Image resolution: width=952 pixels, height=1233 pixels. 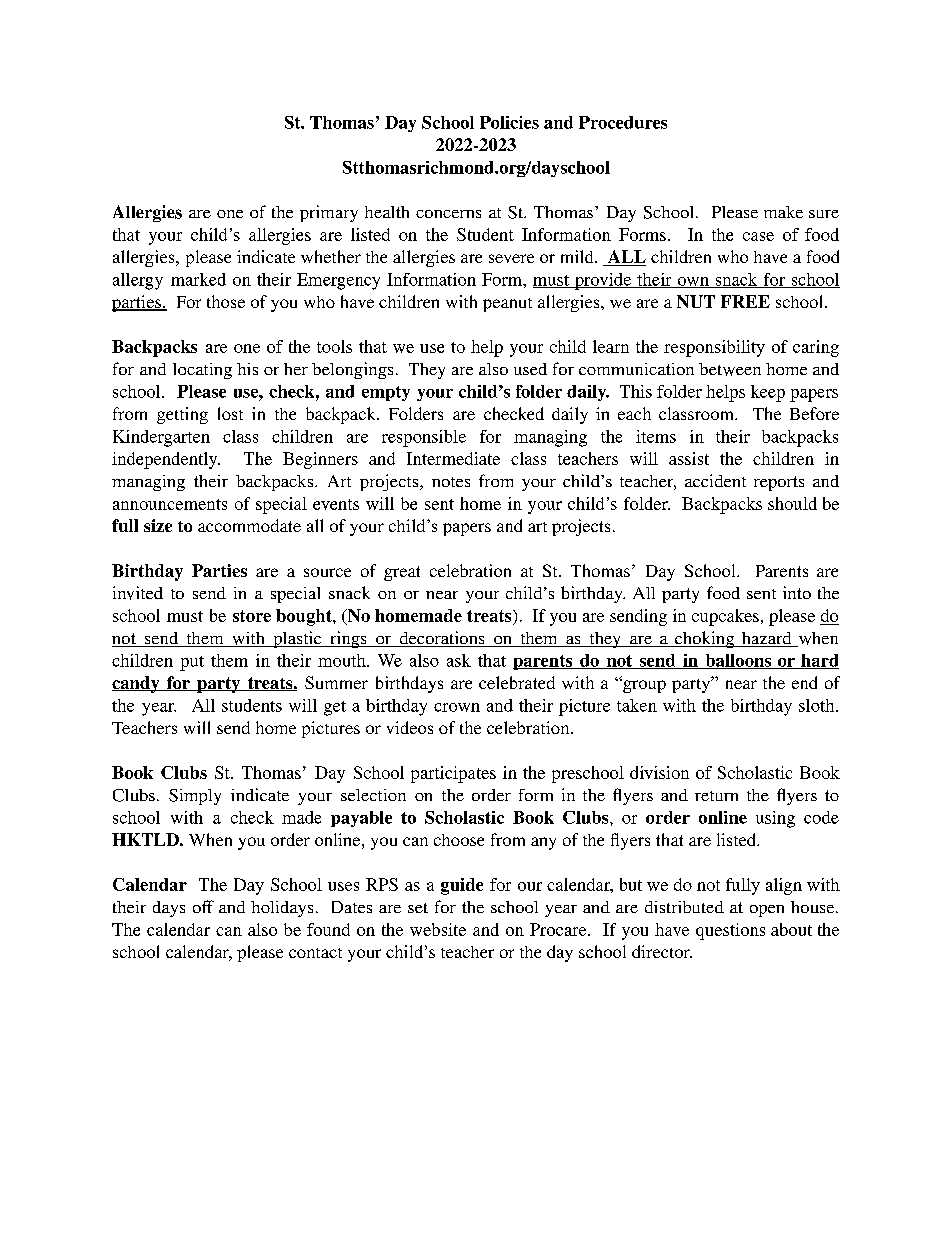 What do you see at coordinates (230, 413) in the document?
I see `lost` at bounding box center [230, 413].
